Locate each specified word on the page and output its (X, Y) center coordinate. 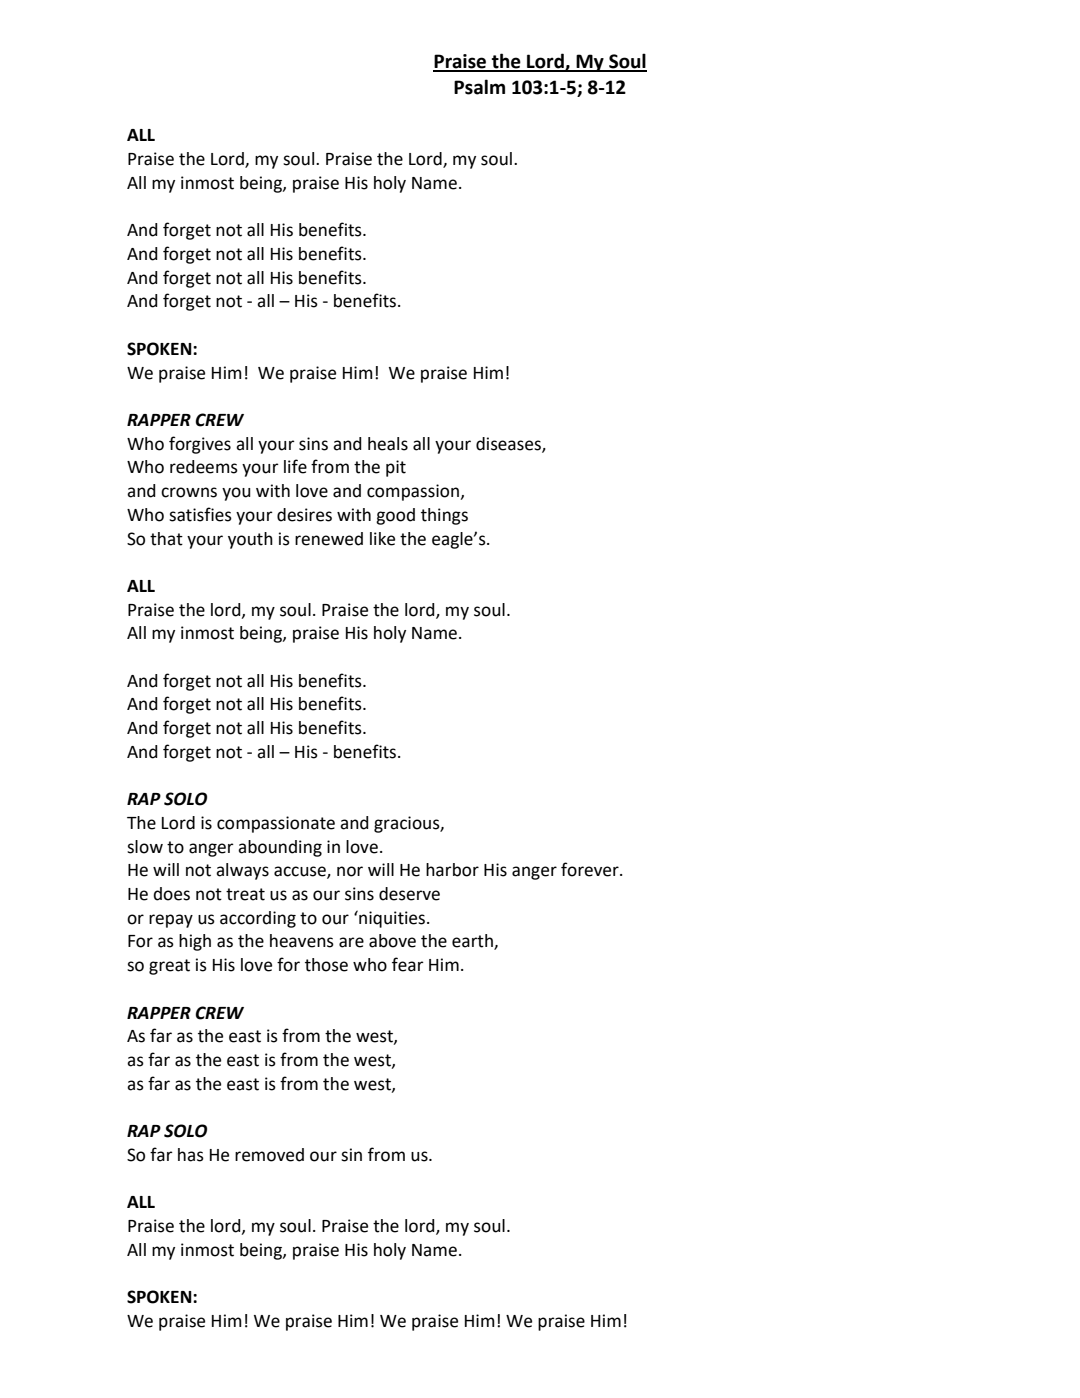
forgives (200, 445)
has (191, 1155)
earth (473, 942)
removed (269, 1155)
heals (388, 444)
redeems (204, 467)
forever (591, 869)
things (444, 516)
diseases (509, 444)
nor (350, 871)
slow (145, 847)
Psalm (479, 87)
